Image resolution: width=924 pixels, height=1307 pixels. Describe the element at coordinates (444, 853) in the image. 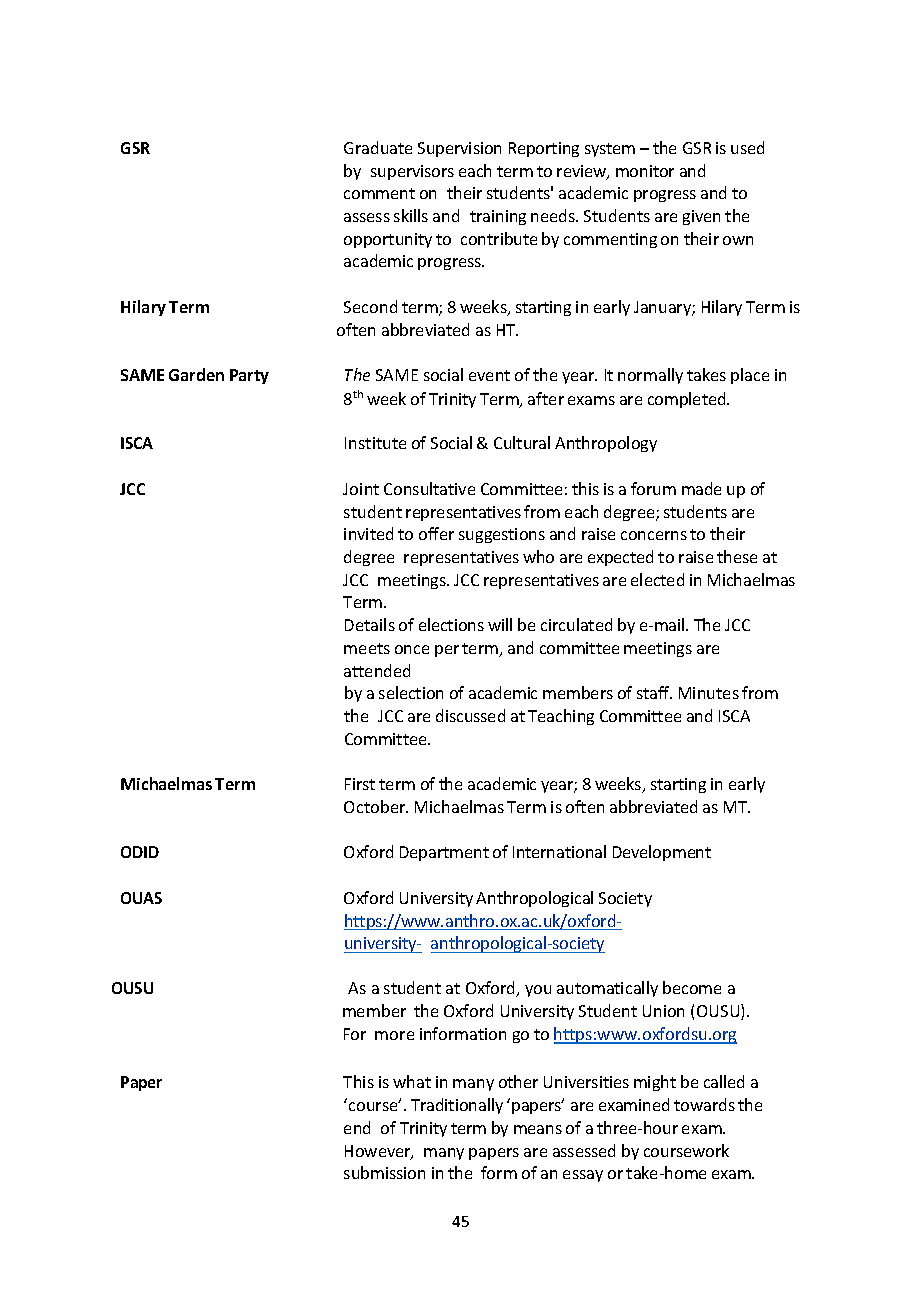

I see `Department` at that location.
